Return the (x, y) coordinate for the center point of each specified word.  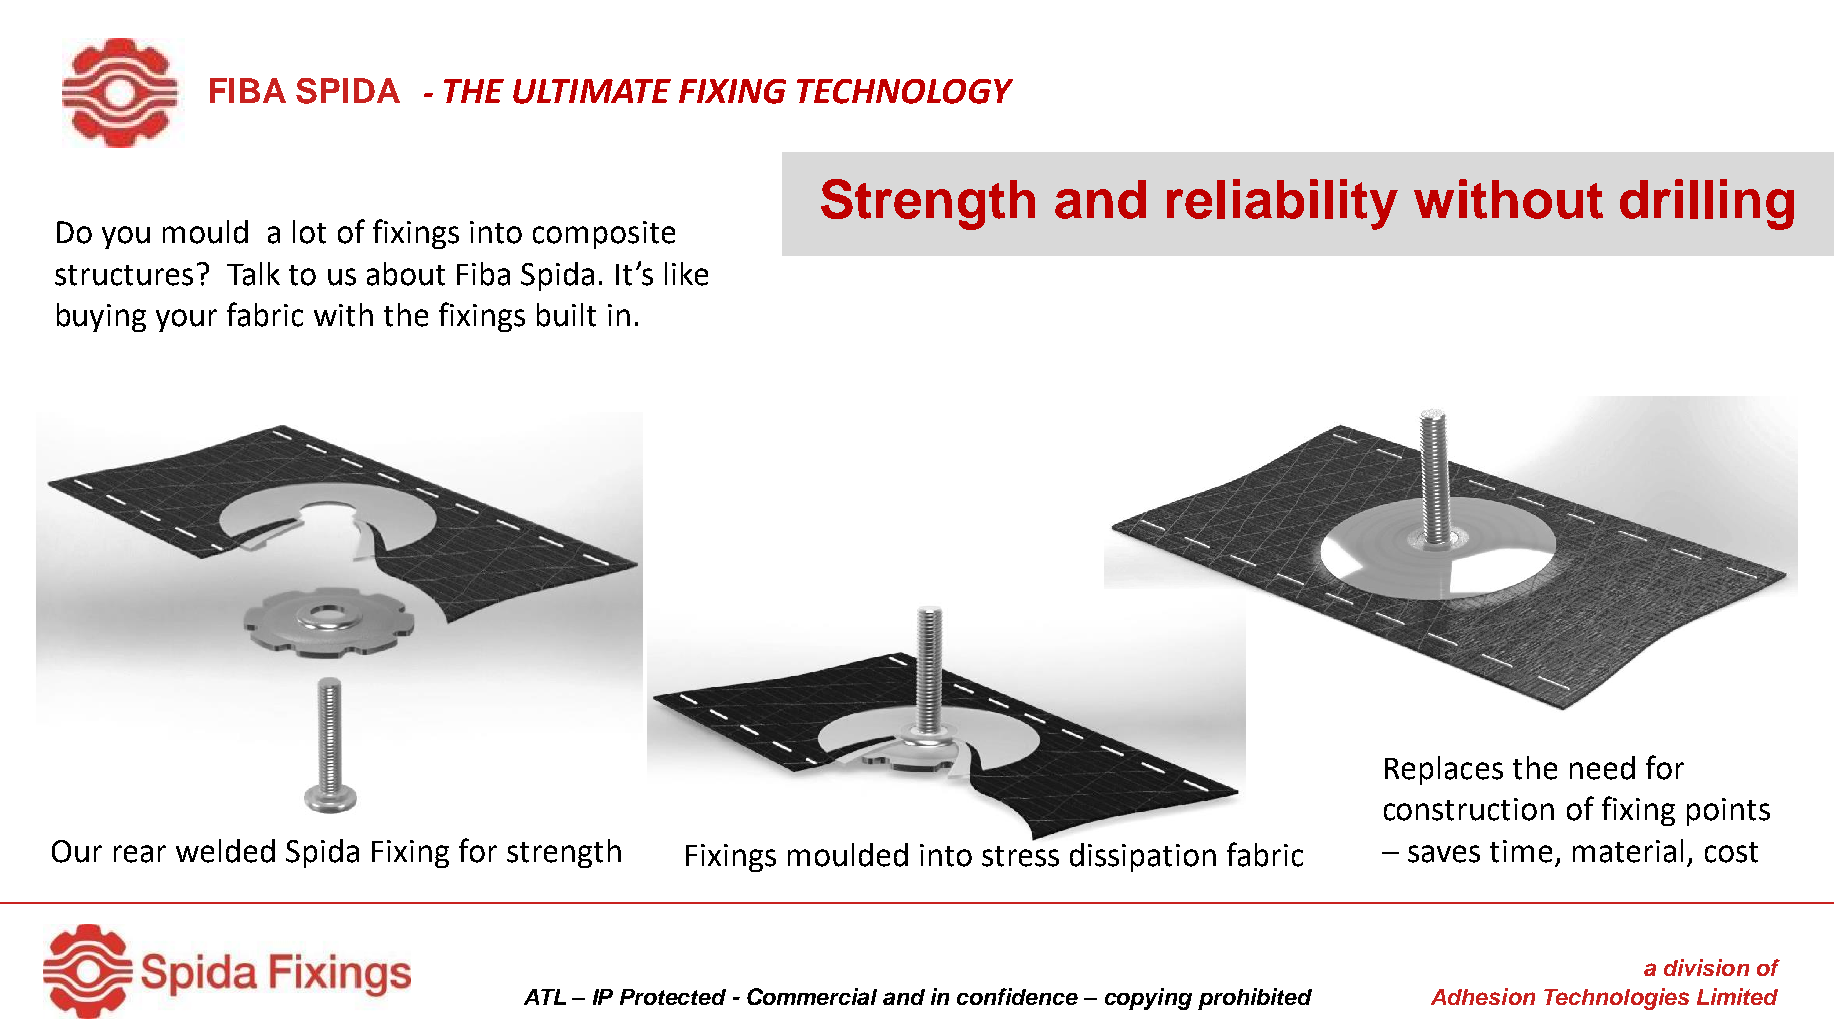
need (1602, 768)
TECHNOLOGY (905, 91)
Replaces (1444, 770)
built (566, 315)
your (186, 320)
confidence (1017, 996)
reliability (1282, 204)
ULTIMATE (592, 91)
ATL (545, 997)
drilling (1707, 204)
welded (225, 851)
